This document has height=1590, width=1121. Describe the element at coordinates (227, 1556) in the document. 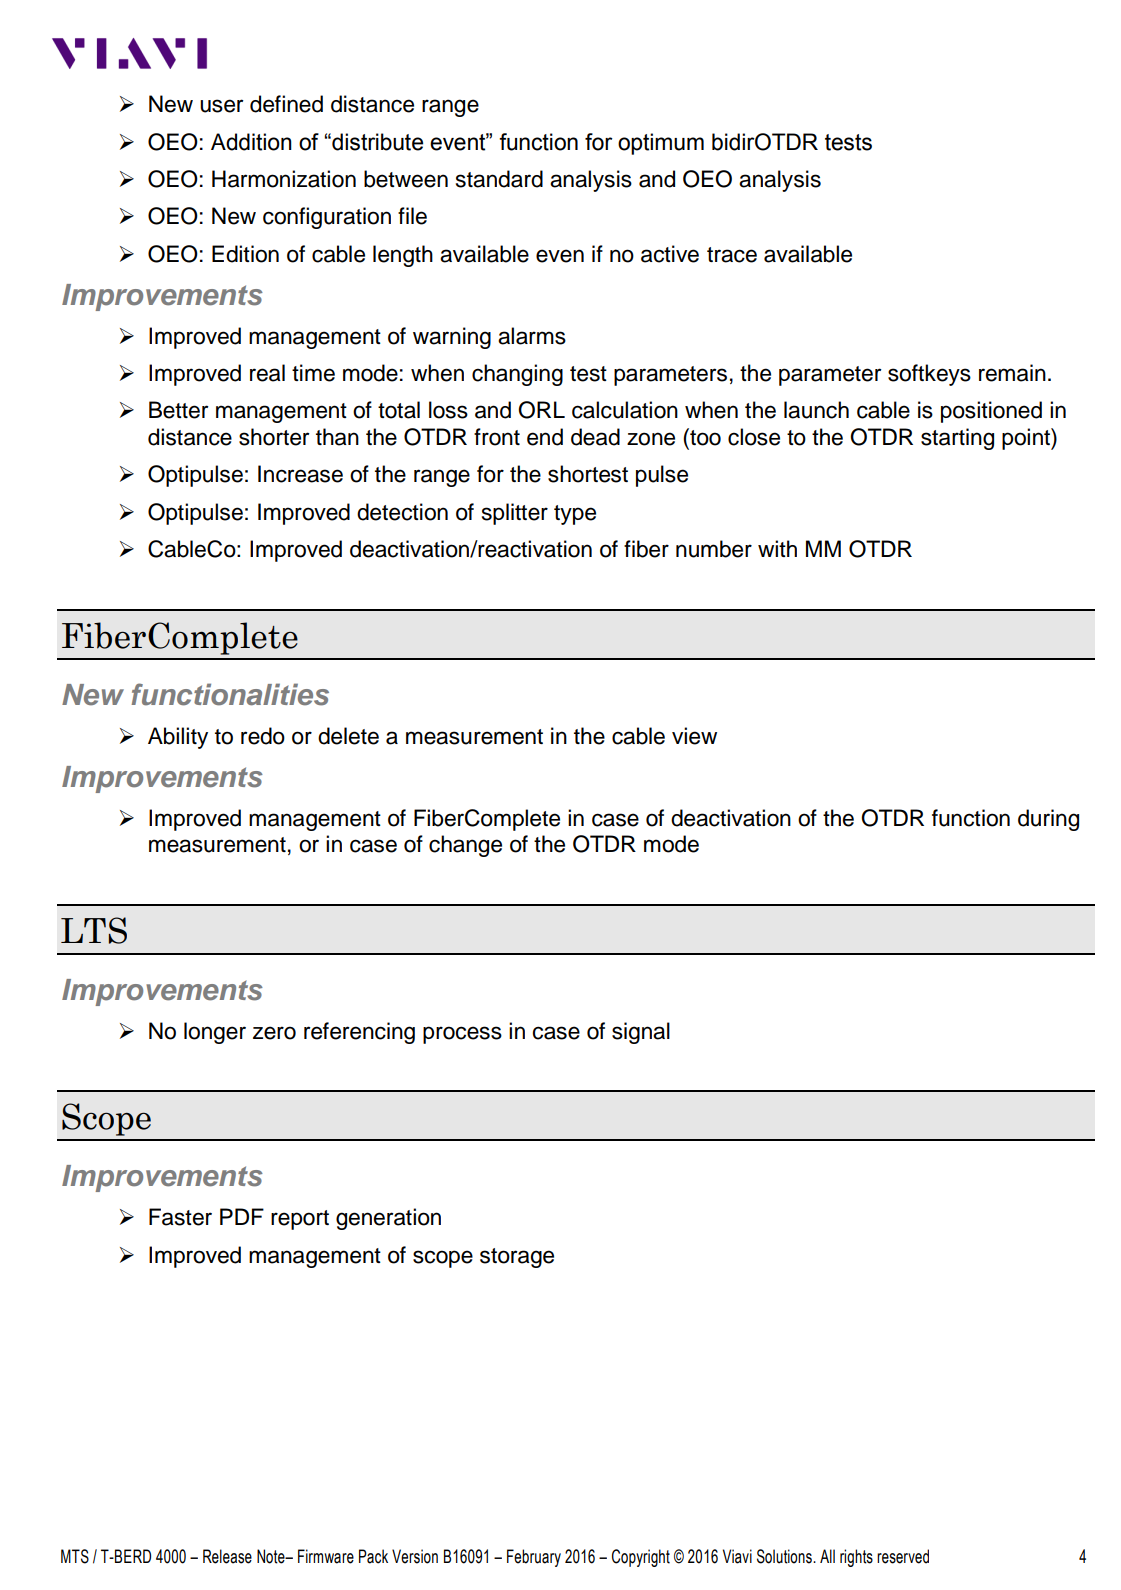

I see `Release` at that location.
